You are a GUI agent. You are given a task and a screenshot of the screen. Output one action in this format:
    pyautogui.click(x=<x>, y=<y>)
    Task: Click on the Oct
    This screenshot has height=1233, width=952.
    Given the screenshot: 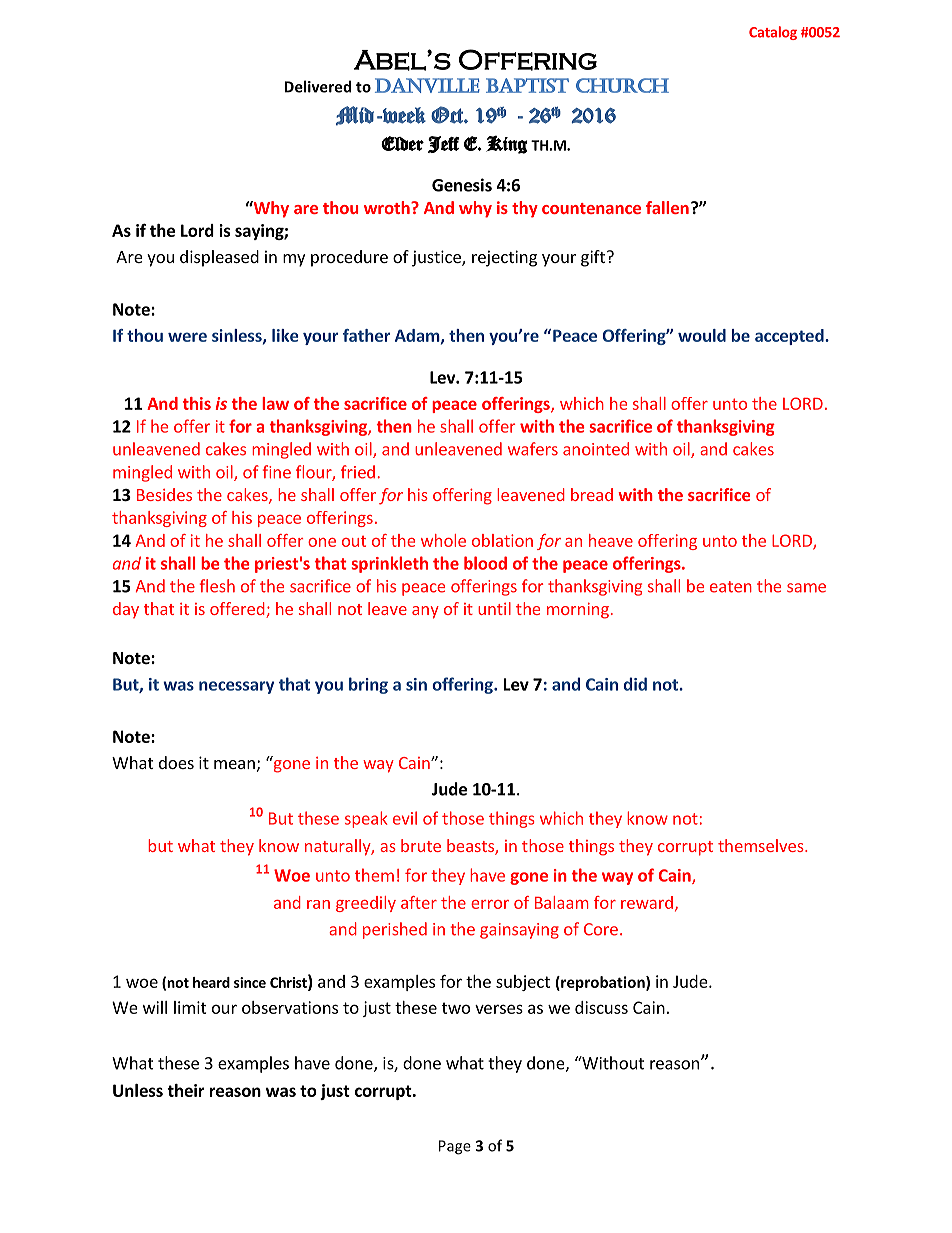 What is the action you would take?
    pyautogui.click(x=448, y=115)
